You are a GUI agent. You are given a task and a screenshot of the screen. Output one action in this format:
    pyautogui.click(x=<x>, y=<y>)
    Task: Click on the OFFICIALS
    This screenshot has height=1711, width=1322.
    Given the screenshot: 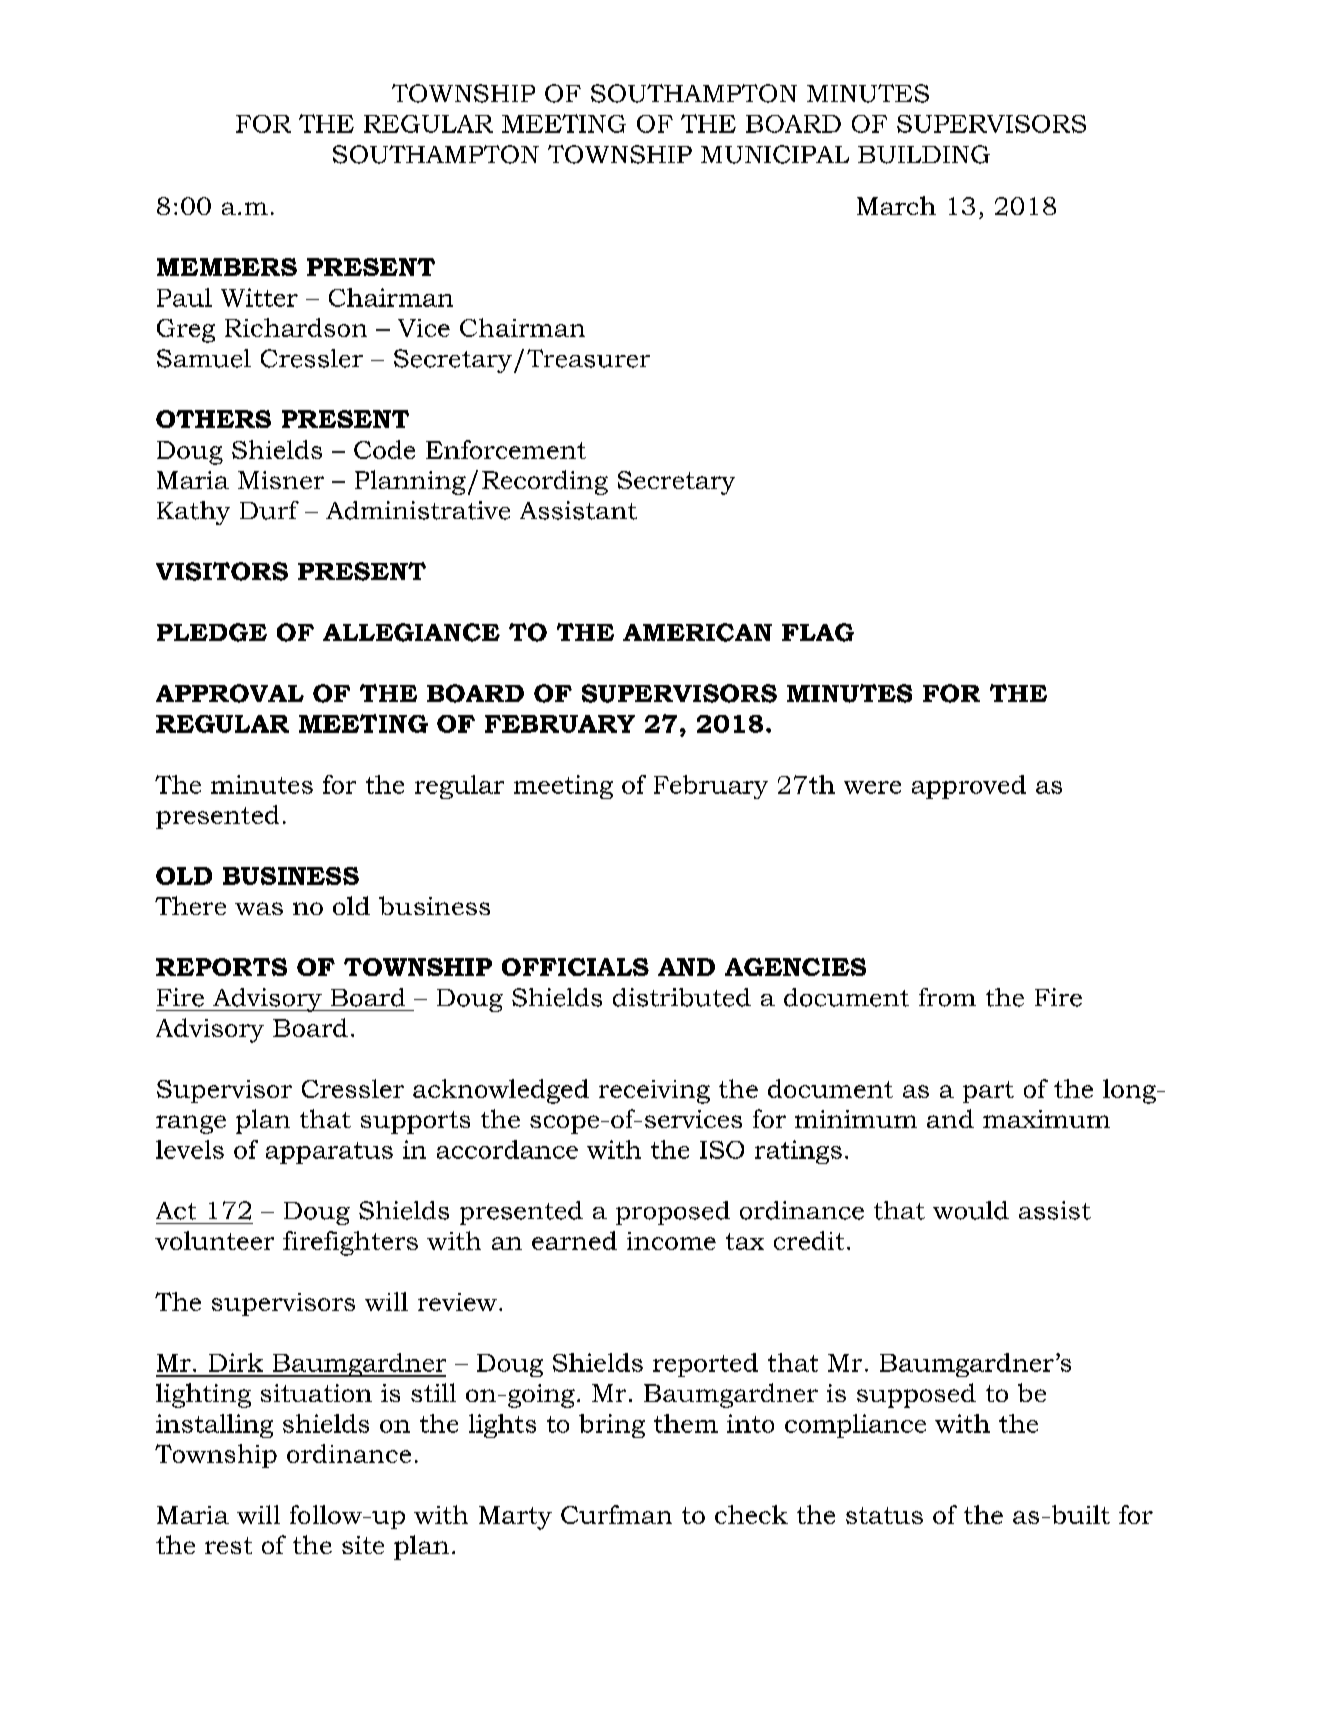 What is the action you would take?
    pyautogui.click(x=575, y=967)
